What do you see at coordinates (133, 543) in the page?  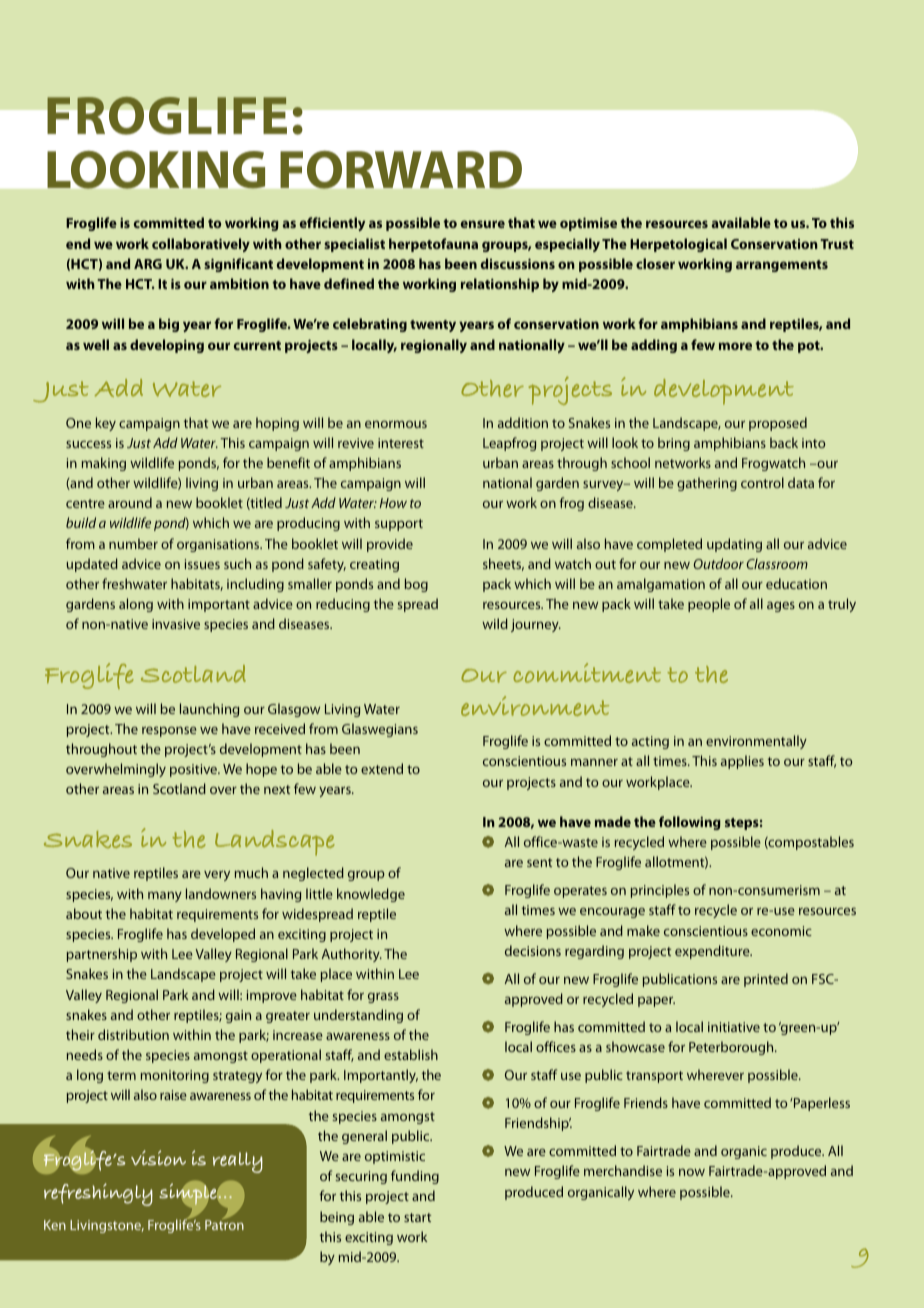 I see `number` at bounding box center [133, 543].
